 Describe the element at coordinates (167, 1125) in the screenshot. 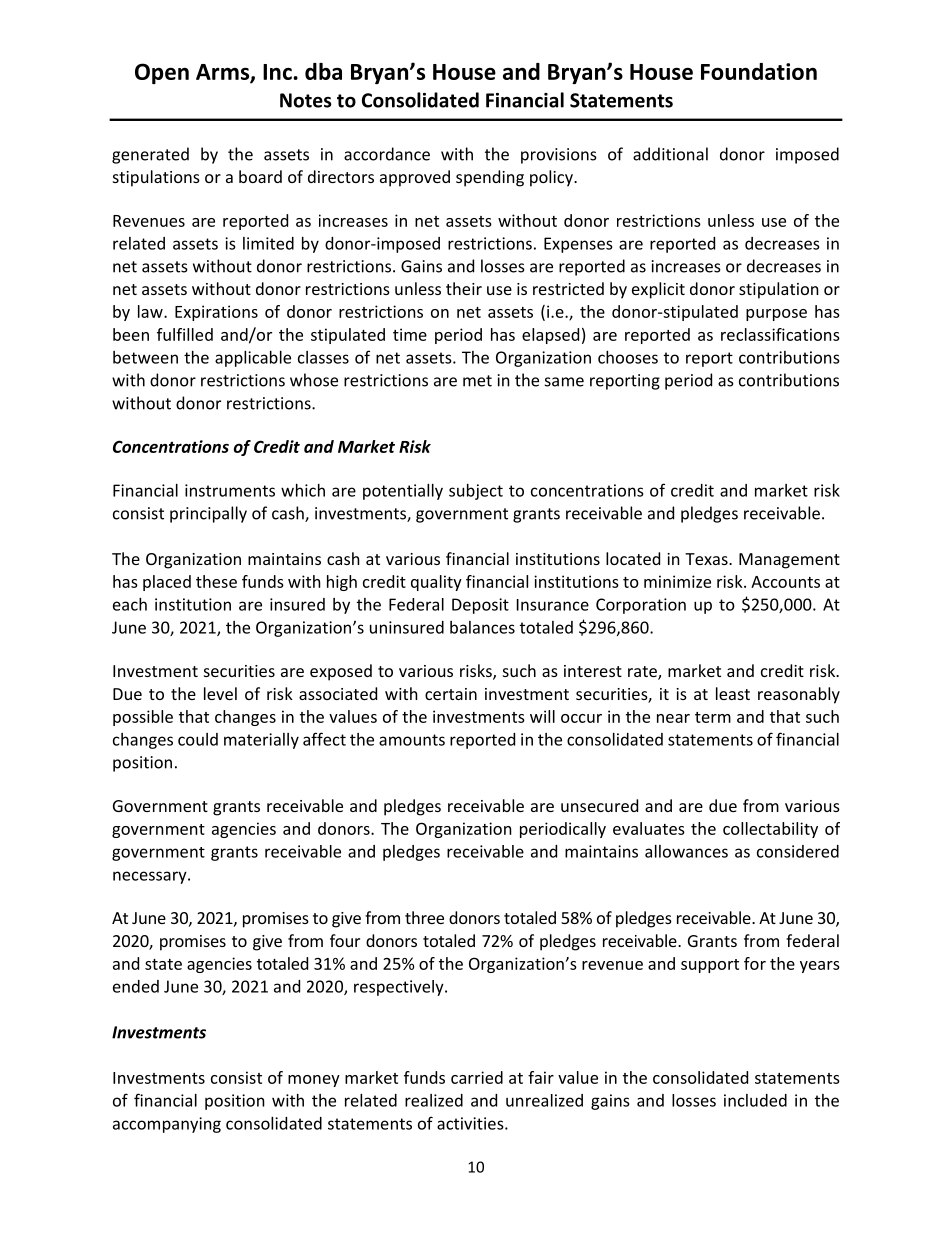

I see `accompanying` at that location.
